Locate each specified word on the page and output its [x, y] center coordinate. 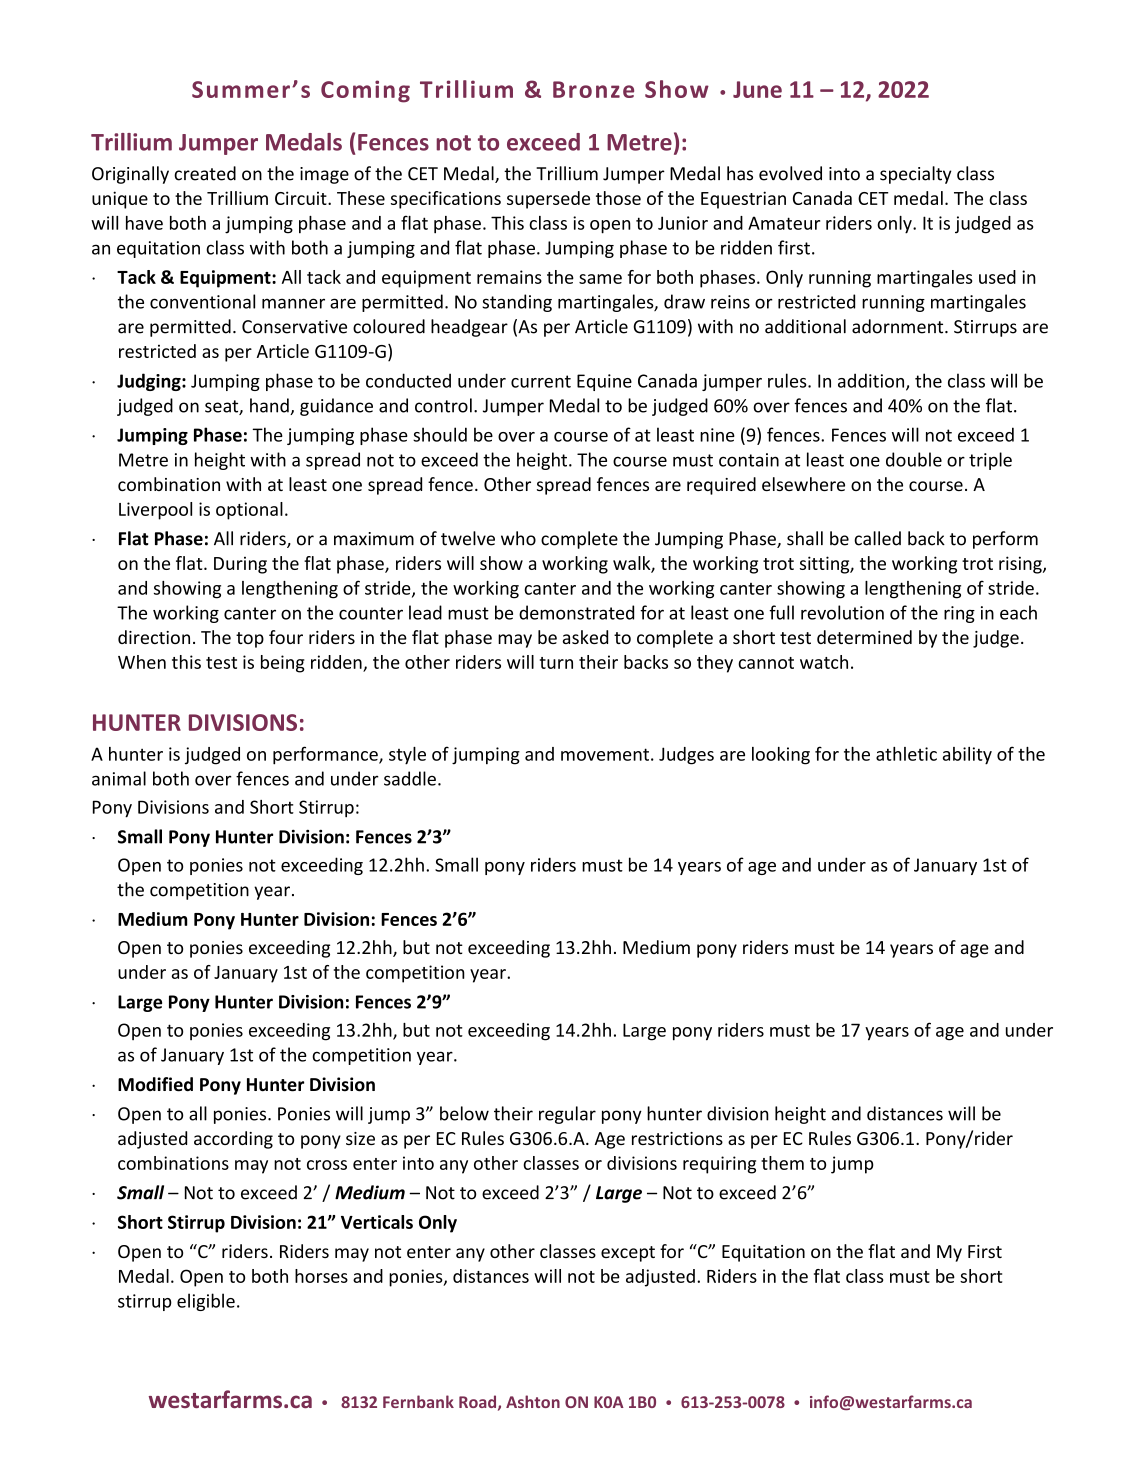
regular [567, 1115]
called [877, 538]
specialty [916, 175]
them [782, 1163]
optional [249, 511]
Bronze [593, 89]
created [205, 173]
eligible [206, 1302]
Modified [155, 1084]
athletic [906, 754]
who [518, 538]
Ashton [533, 1401]
